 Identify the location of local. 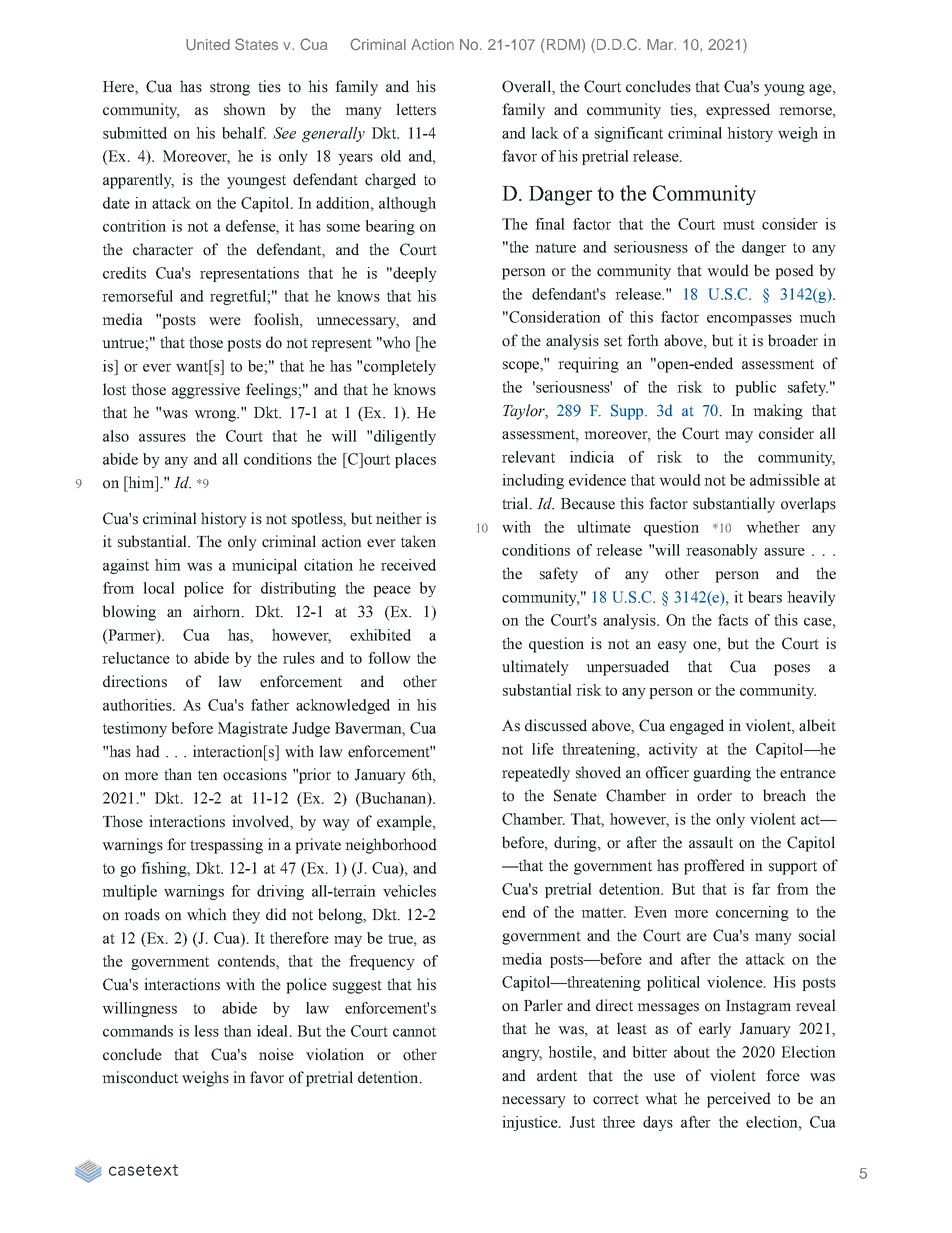
(159, 588).
